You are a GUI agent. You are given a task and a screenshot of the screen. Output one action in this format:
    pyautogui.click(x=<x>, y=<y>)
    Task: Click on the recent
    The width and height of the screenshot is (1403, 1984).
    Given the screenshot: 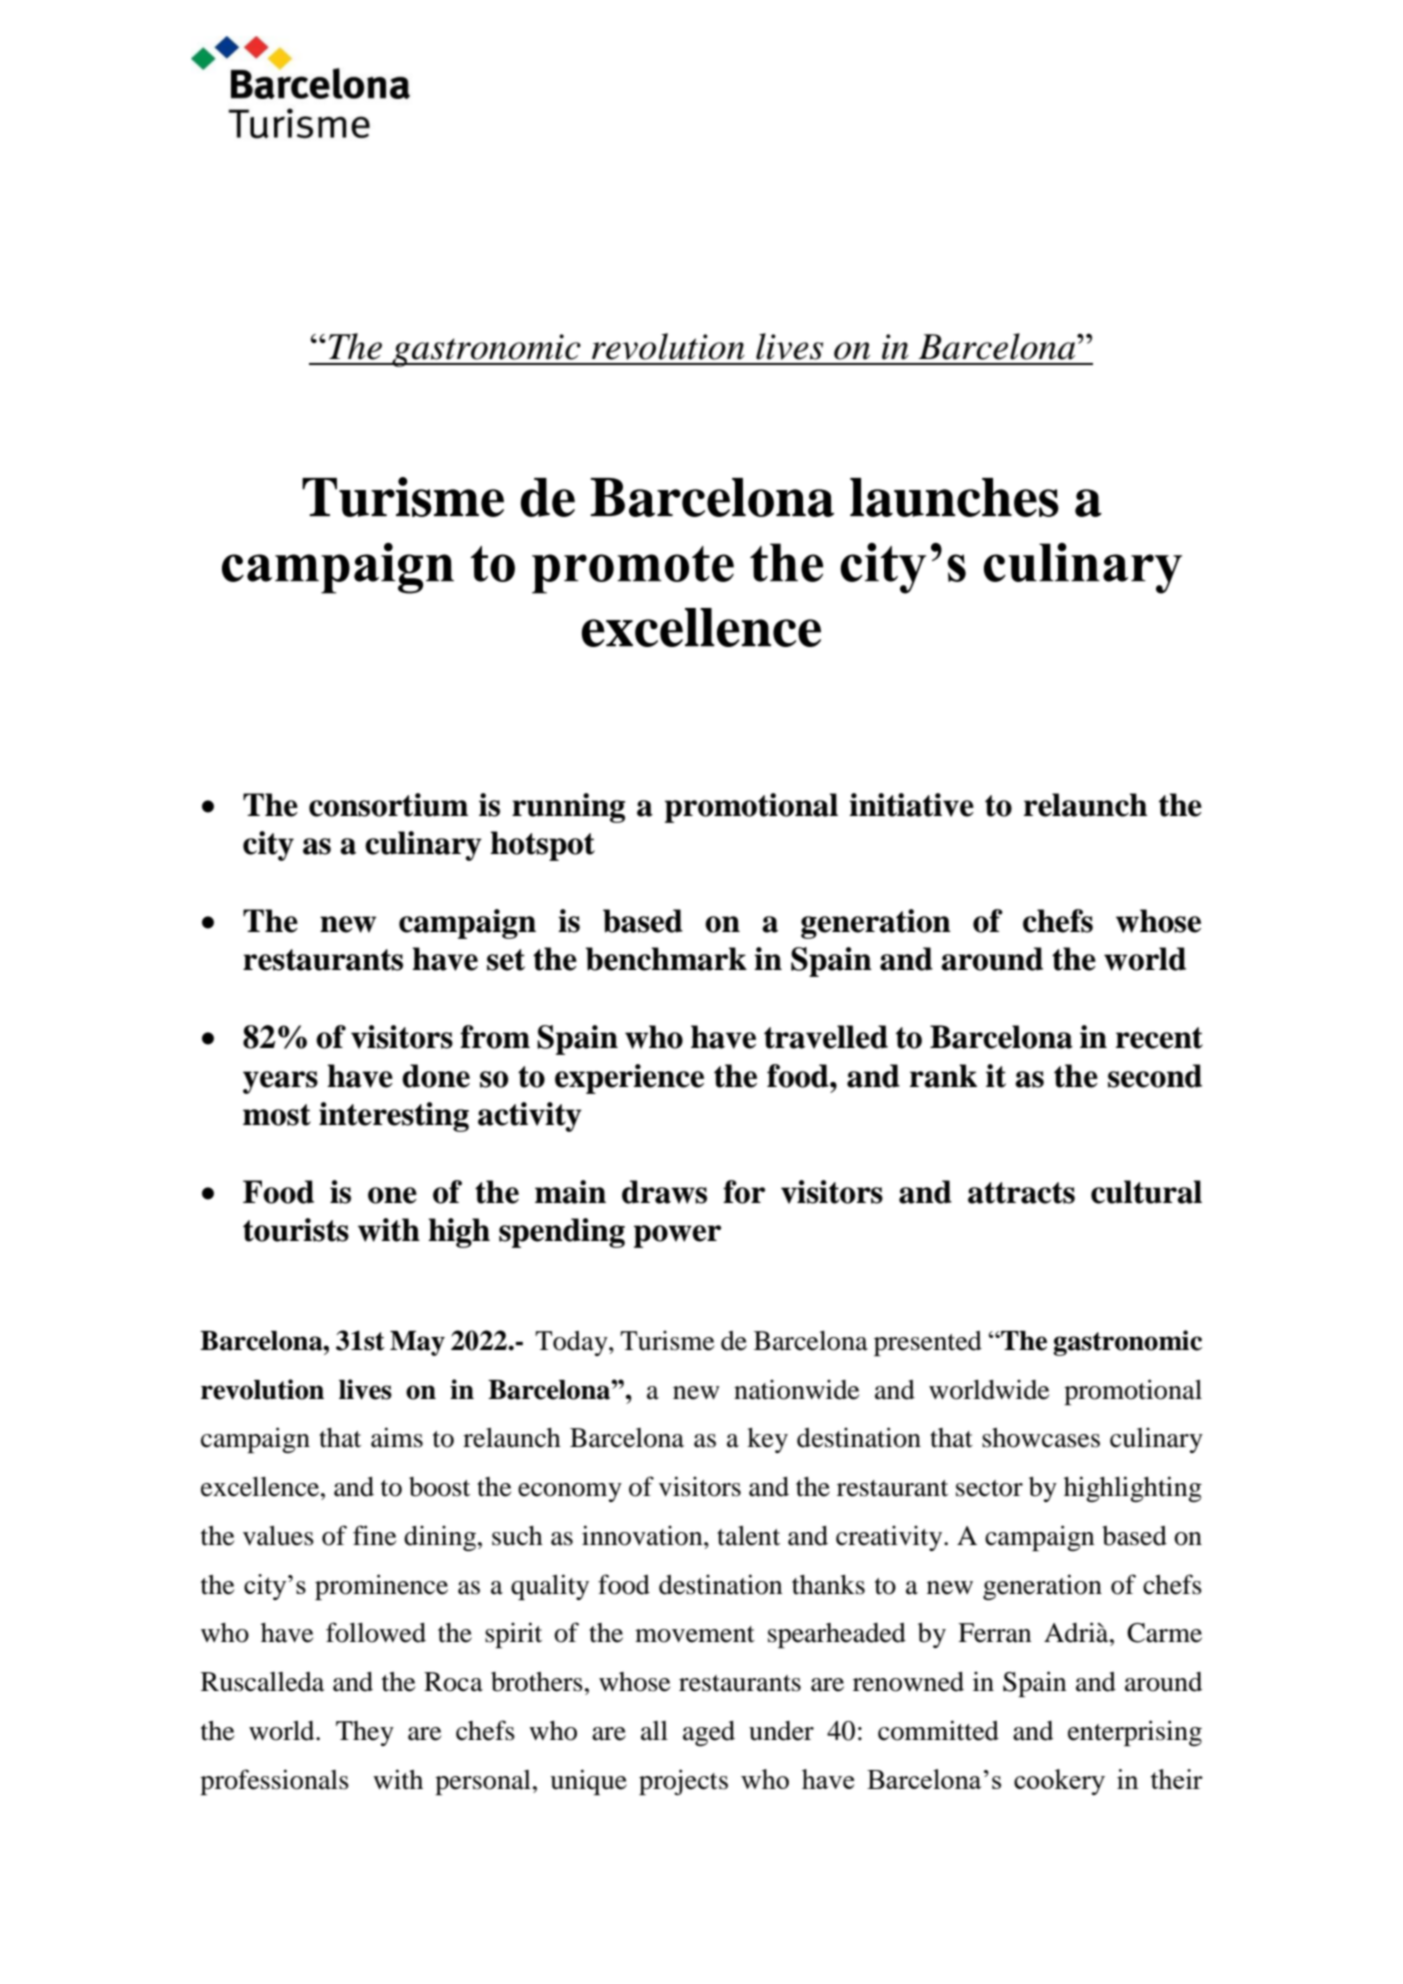 What is the action you would take?
    pyautogui.click(x=1159, y=1038)
